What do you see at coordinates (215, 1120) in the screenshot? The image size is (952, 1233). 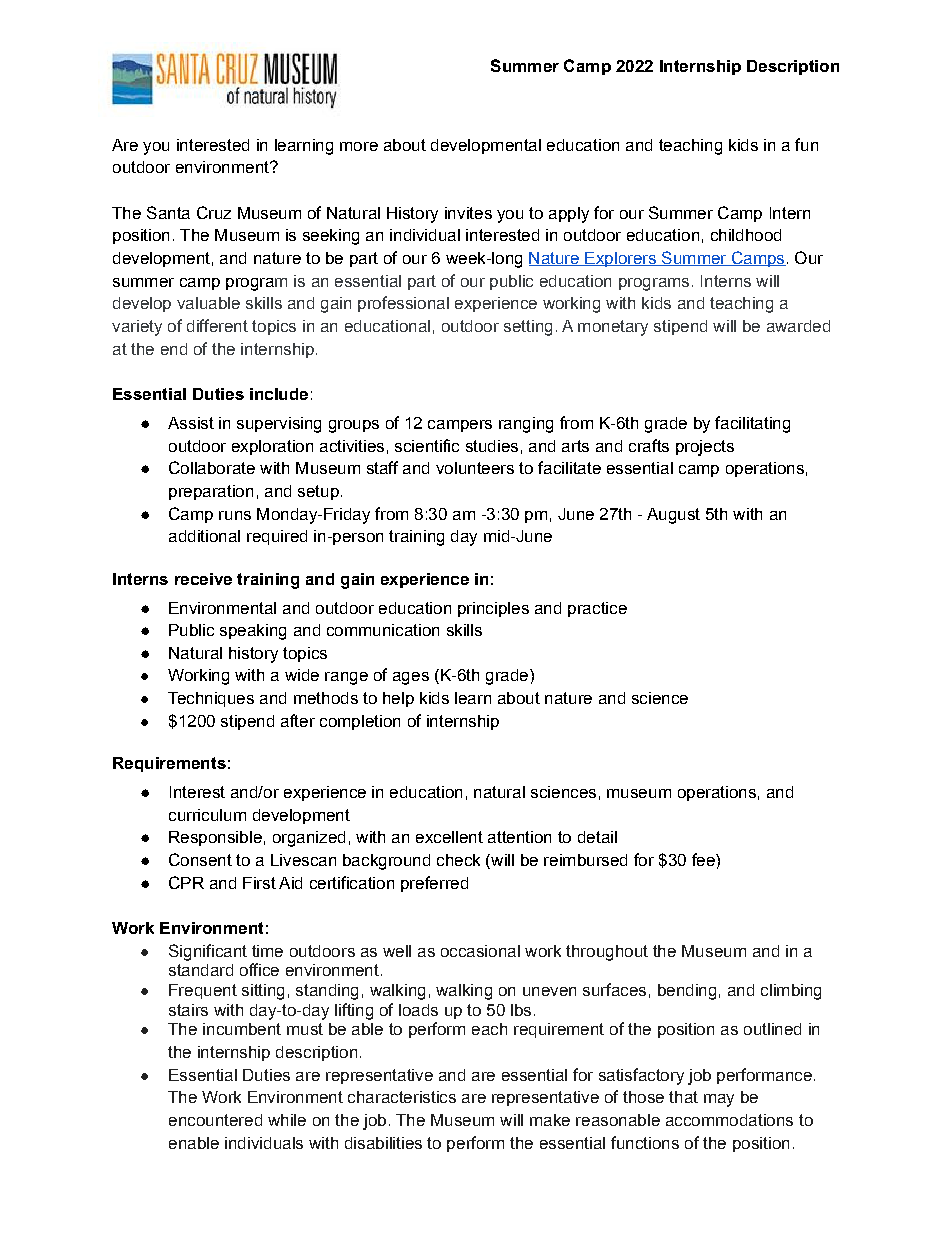 I see `encountered` at bounding box center [215, 1120].
